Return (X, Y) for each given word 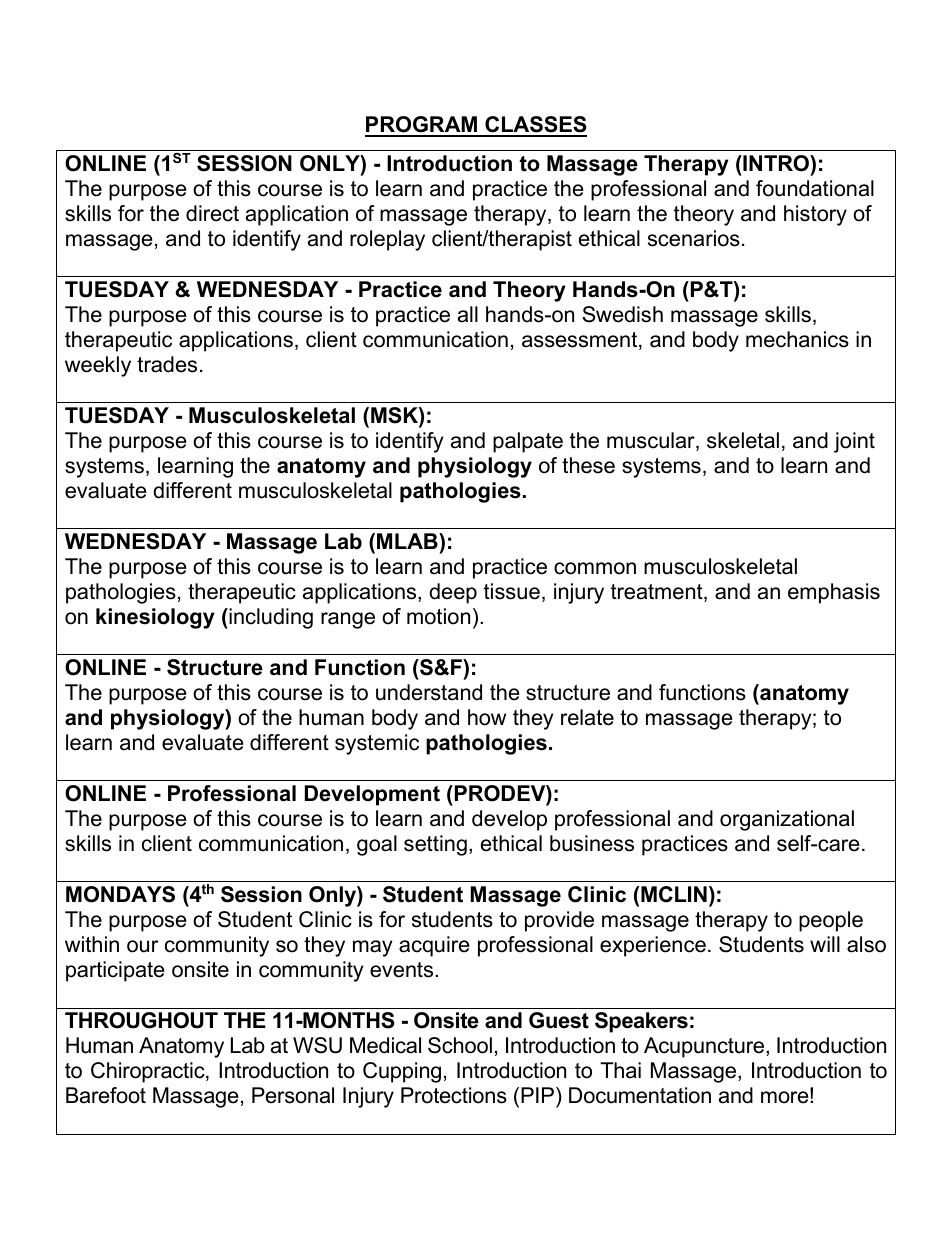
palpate (528, 442)
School (460, 1045)
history (815, 215)
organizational (787, 820)
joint (854, 442)
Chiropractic (149, 1072)
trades (167, 364)
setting (435, 845)
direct (212, 213)
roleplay (387, 240)
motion (438, 616)
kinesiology (155, 618)
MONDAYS (120, 894)
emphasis (834, 593)
